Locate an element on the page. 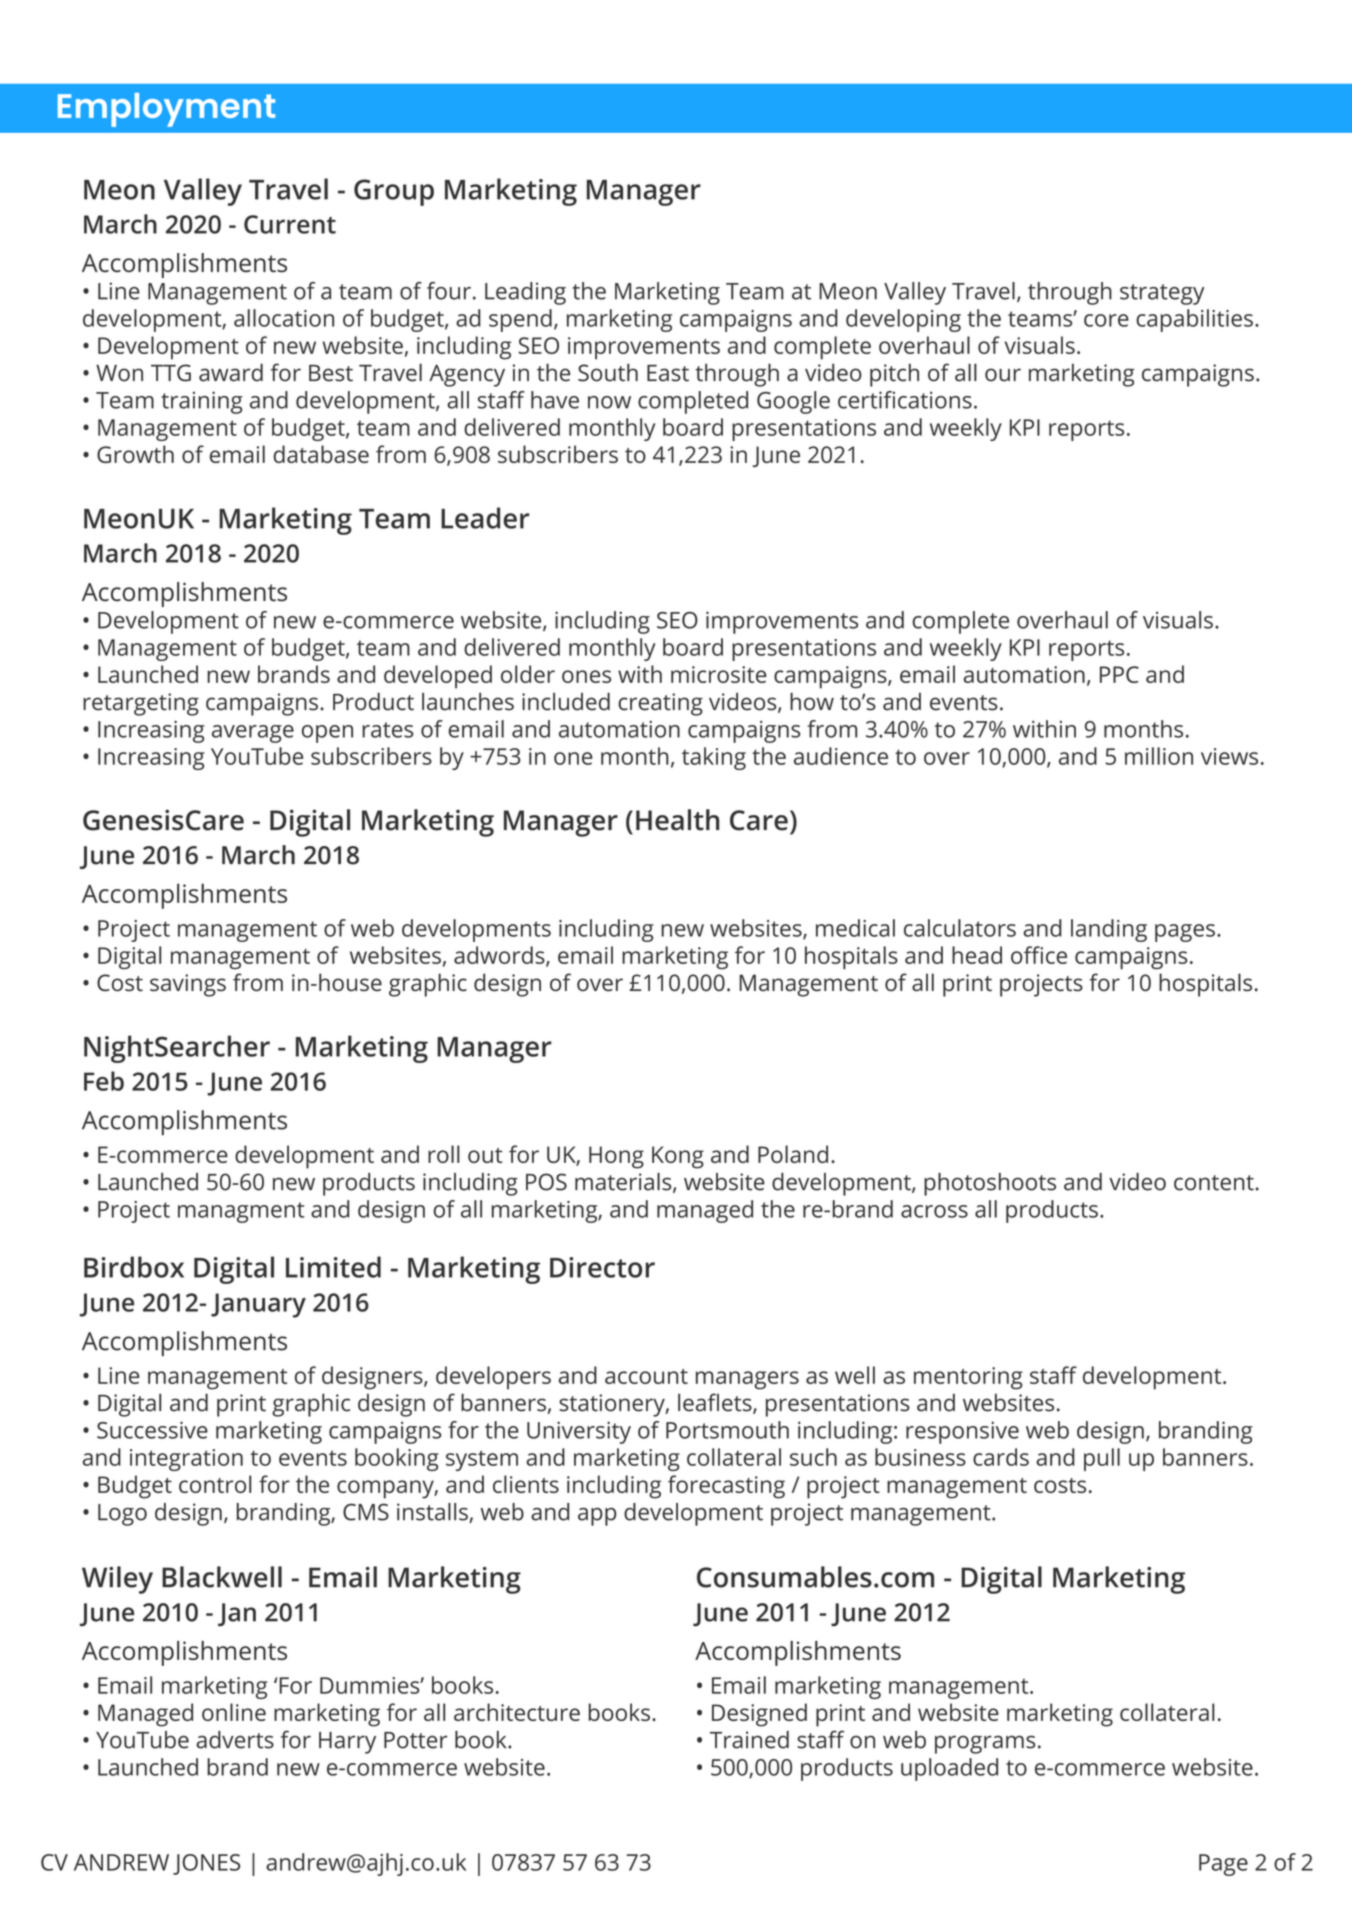 Image resolution: width=1352 pixels, height=1913 pixels. photoshoots is located at coordinates (990, 1184).
